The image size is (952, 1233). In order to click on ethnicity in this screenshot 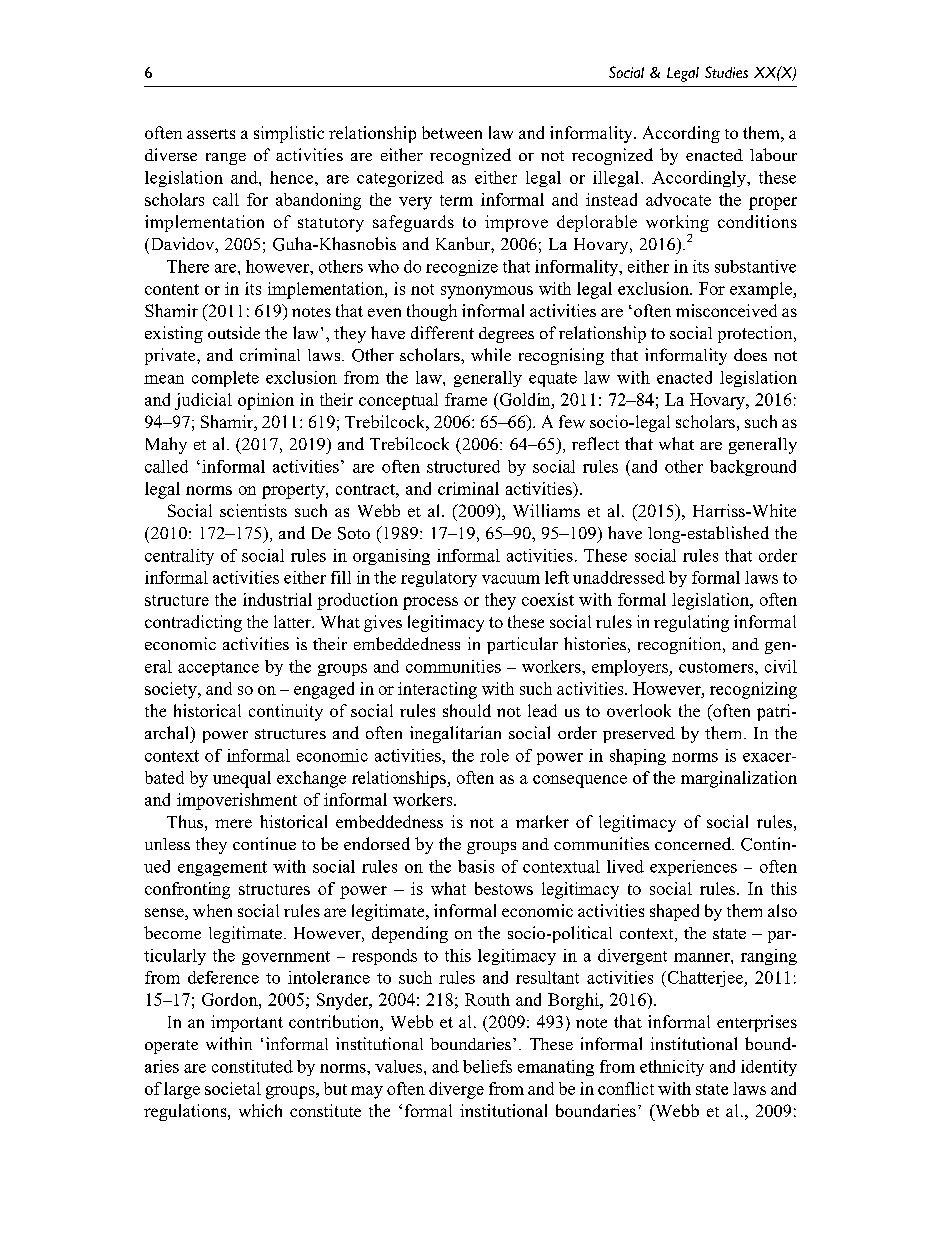, I will do `click(672, 1068)`.
